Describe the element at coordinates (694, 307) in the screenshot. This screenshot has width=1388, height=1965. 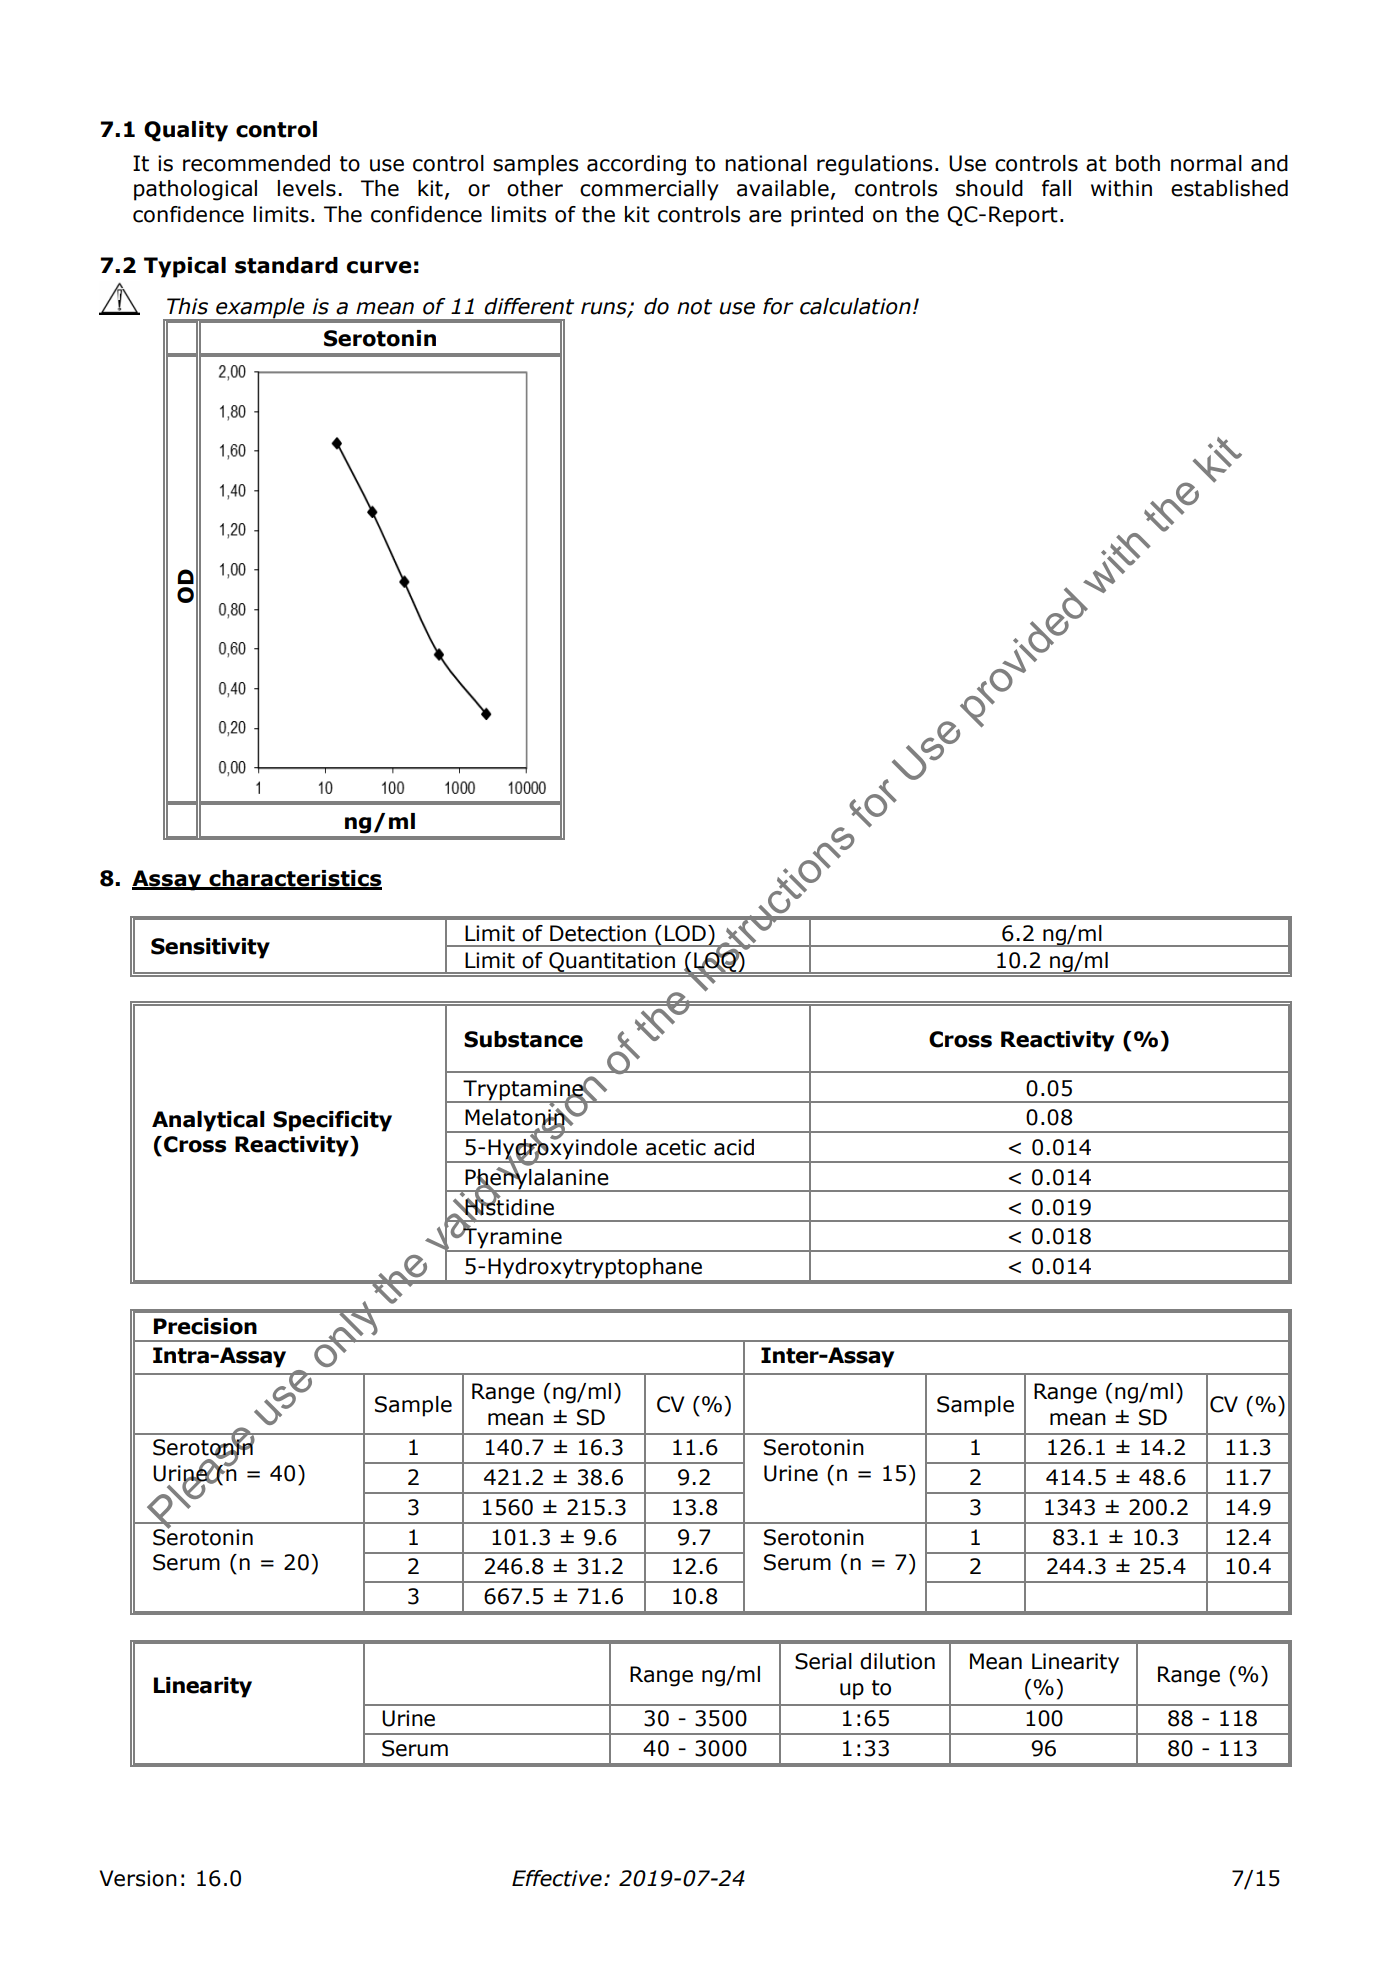
I see `not` at that location.
